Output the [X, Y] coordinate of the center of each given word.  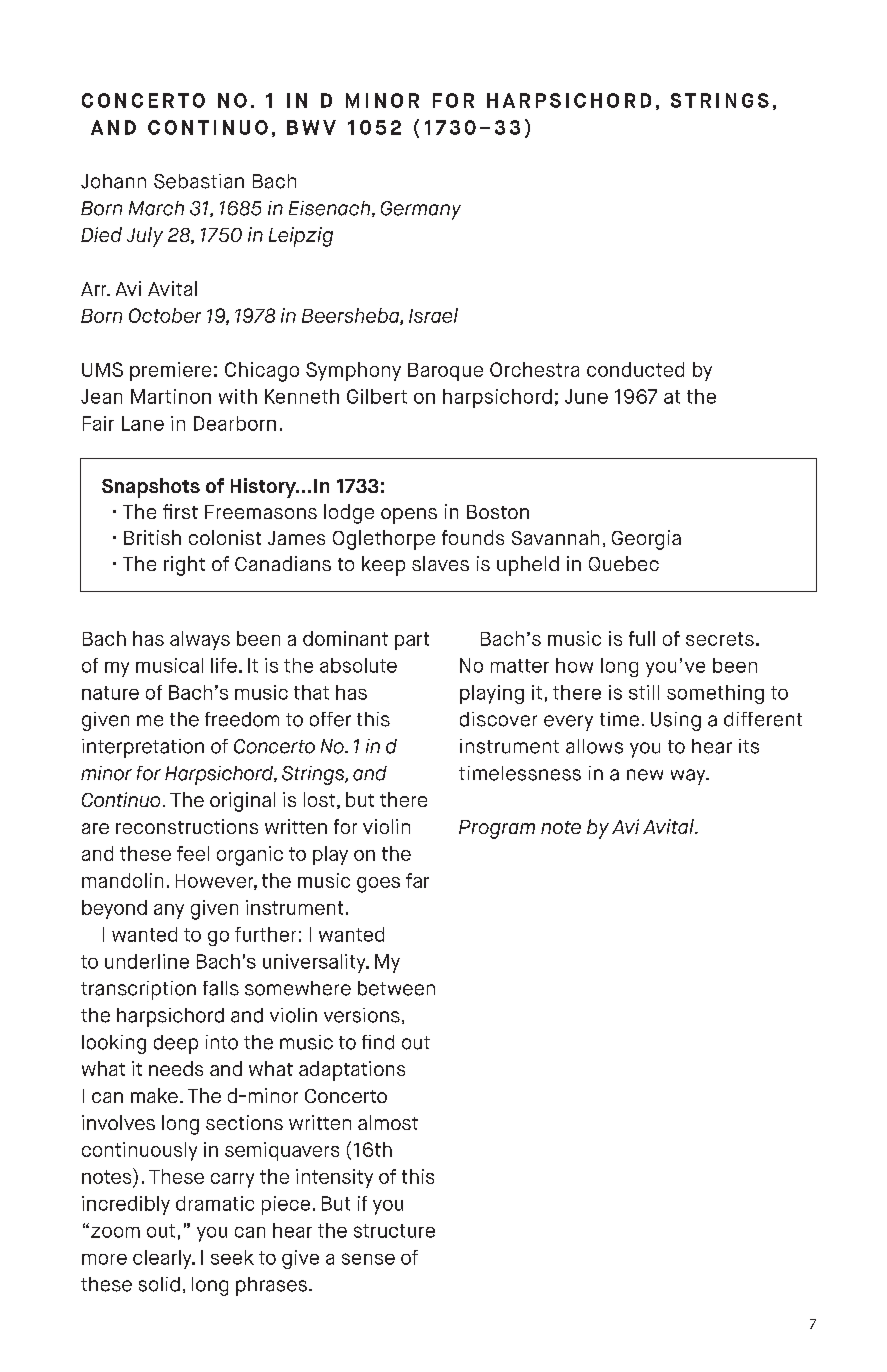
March [156, 208]
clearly [163, 1259]
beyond [114, 909]
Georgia [646, 540]
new [645, 775]
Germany [421, 210]
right [184, 566]
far [417, 880]
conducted [635, 369]
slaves [440, 563]
